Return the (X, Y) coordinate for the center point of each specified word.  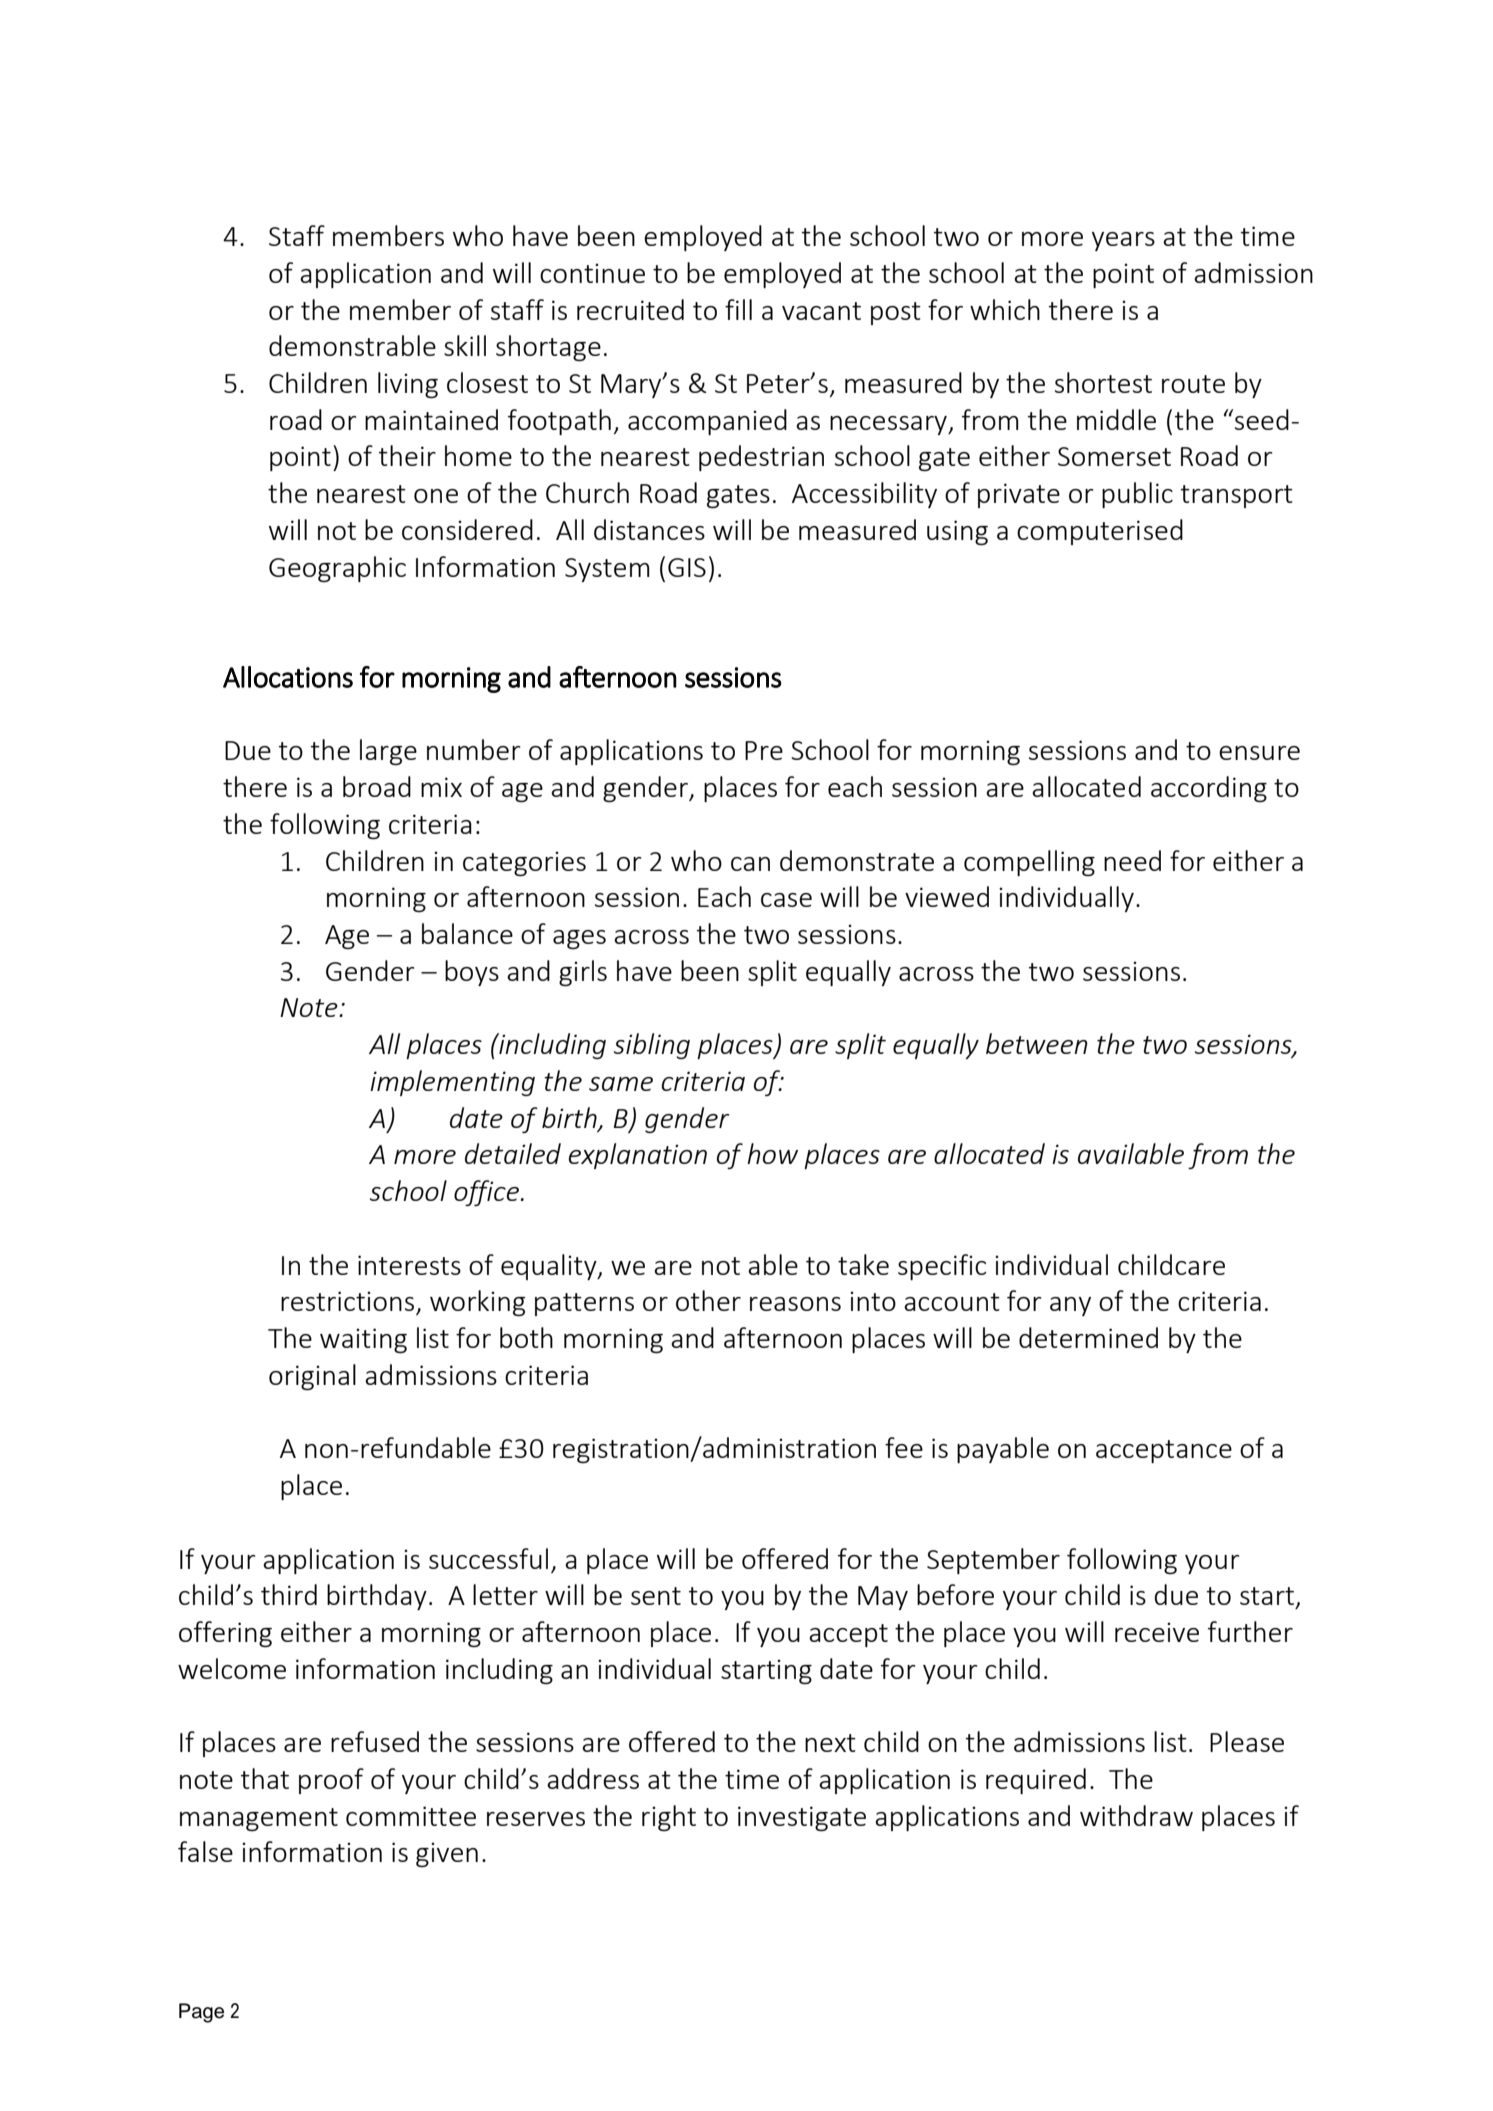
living (408, 385)
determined (1088, 1337)
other (708, 1300)
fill (738, 309)
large (388, 752)
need (1132, 860)
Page (201, 2013)
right (669, 1818)
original (312, 1377)
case (786, 900)
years (1123, 241)
